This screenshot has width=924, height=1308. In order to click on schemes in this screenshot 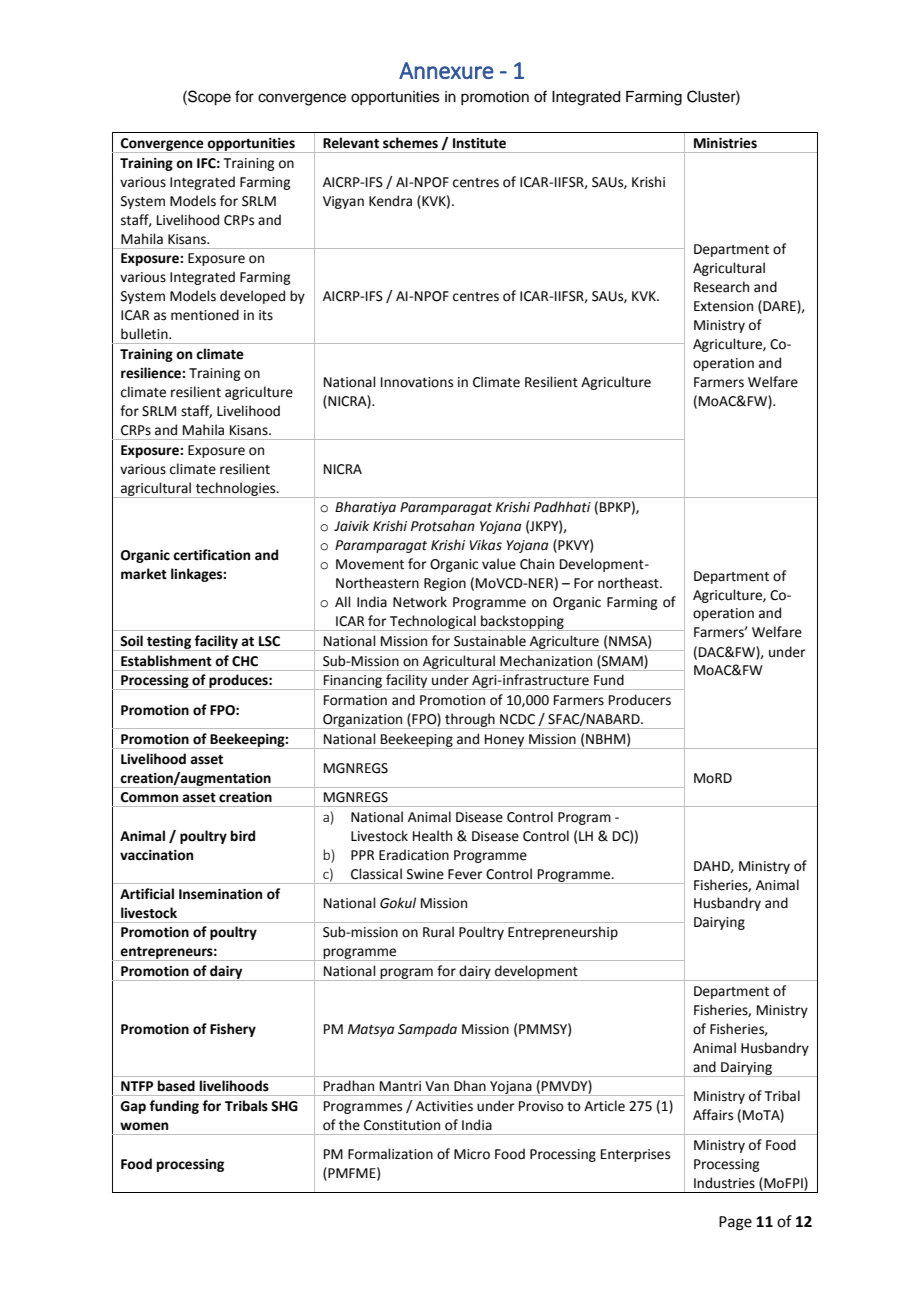, I will do `click(410, 143)`.
